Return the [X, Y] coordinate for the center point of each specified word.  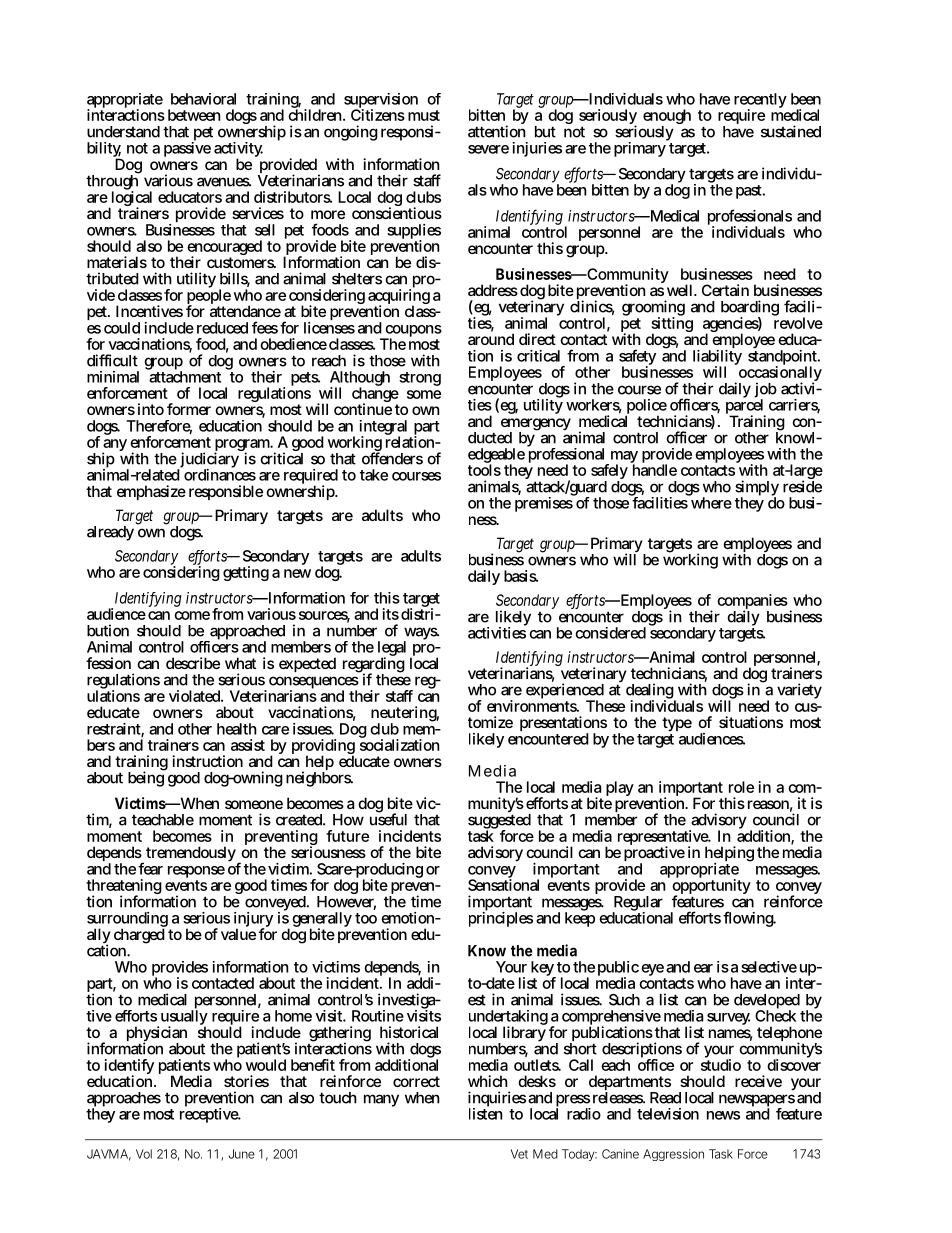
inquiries [497, 1100]
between [194, 115]
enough [667, 118]
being [147, 778]
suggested [499, 821]
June [242, 1154]
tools [484, 469]
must [424, 115]
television [668, 1114]
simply [757, 489]
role [741, 787]
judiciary [209, 460]
